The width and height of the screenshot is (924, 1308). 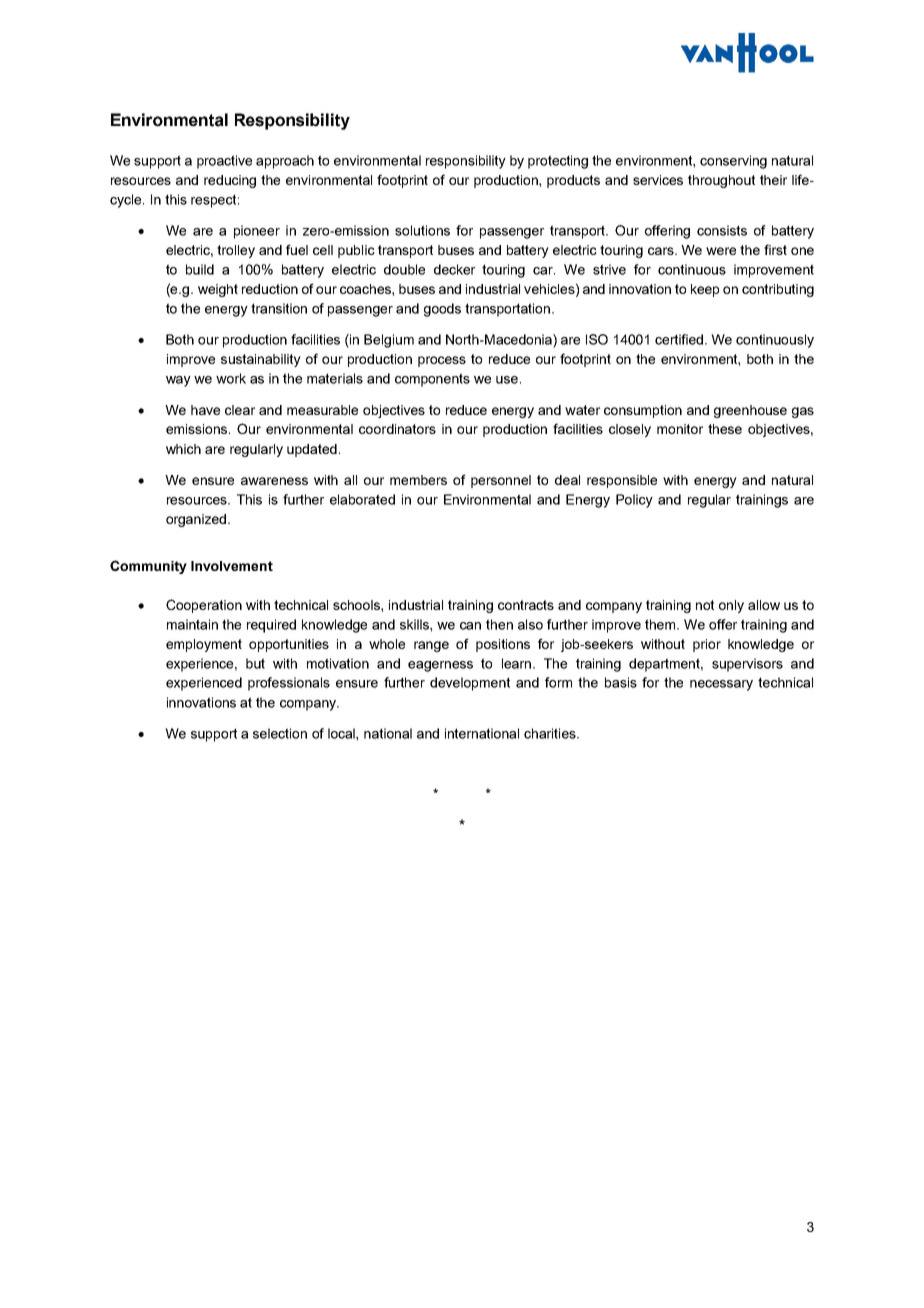 What do you see at coordinates (442, 310) in the screenshot?
I see `goods` at bounding box center [442, 310].
